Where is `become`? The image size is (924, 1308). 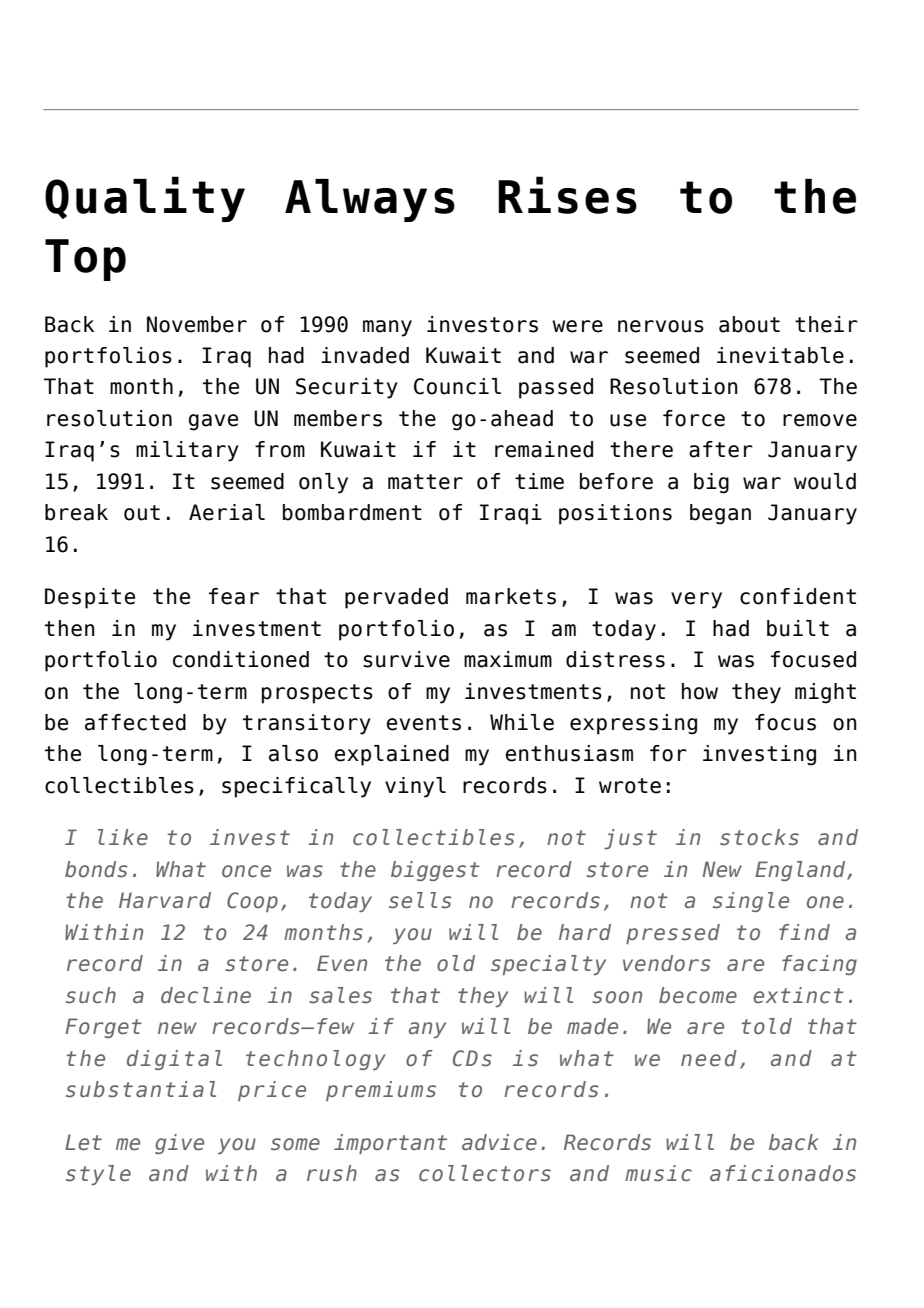 become is located at coordinates (698, 995).
